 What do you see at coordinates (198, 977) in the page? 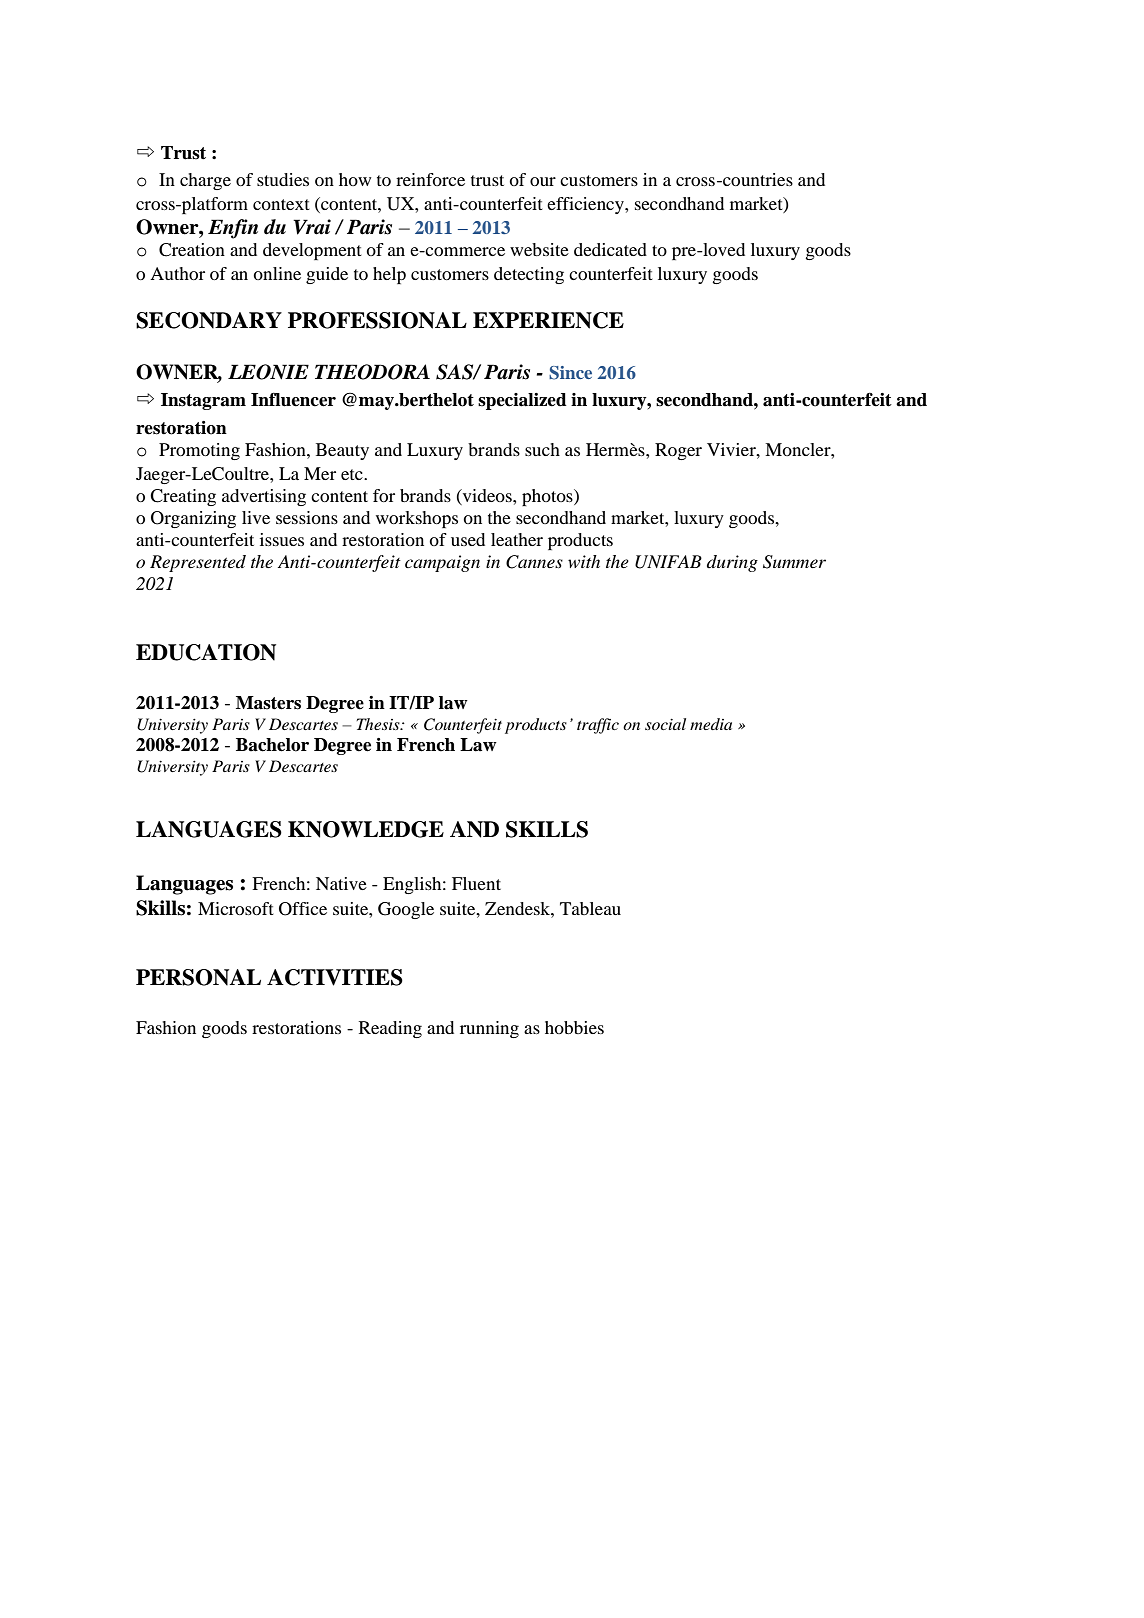
I see `PERSONAL` at bounding box center [198, 977].
